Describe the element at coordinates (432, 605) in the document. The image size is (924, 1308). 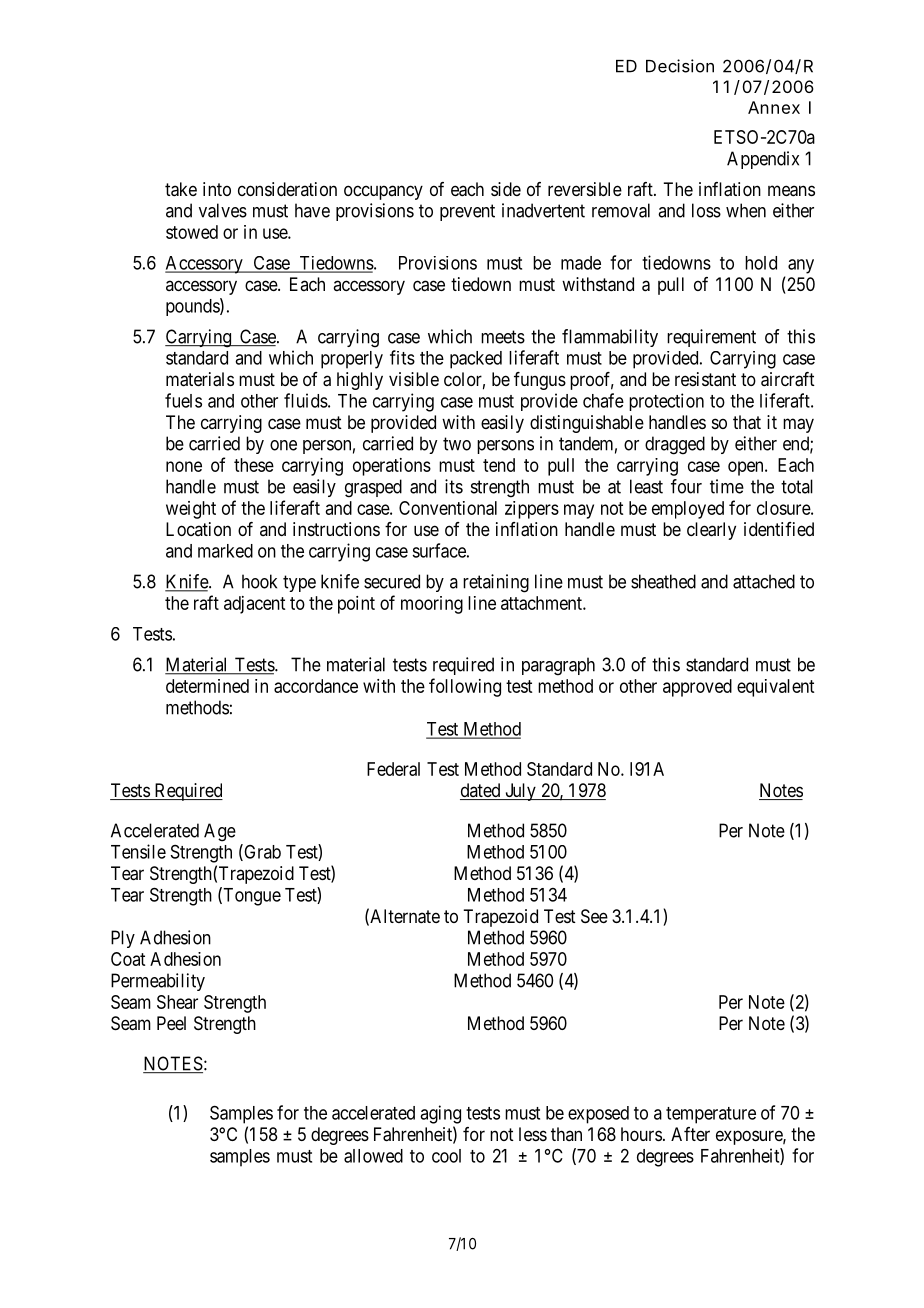
I see `mooring` at that location.
